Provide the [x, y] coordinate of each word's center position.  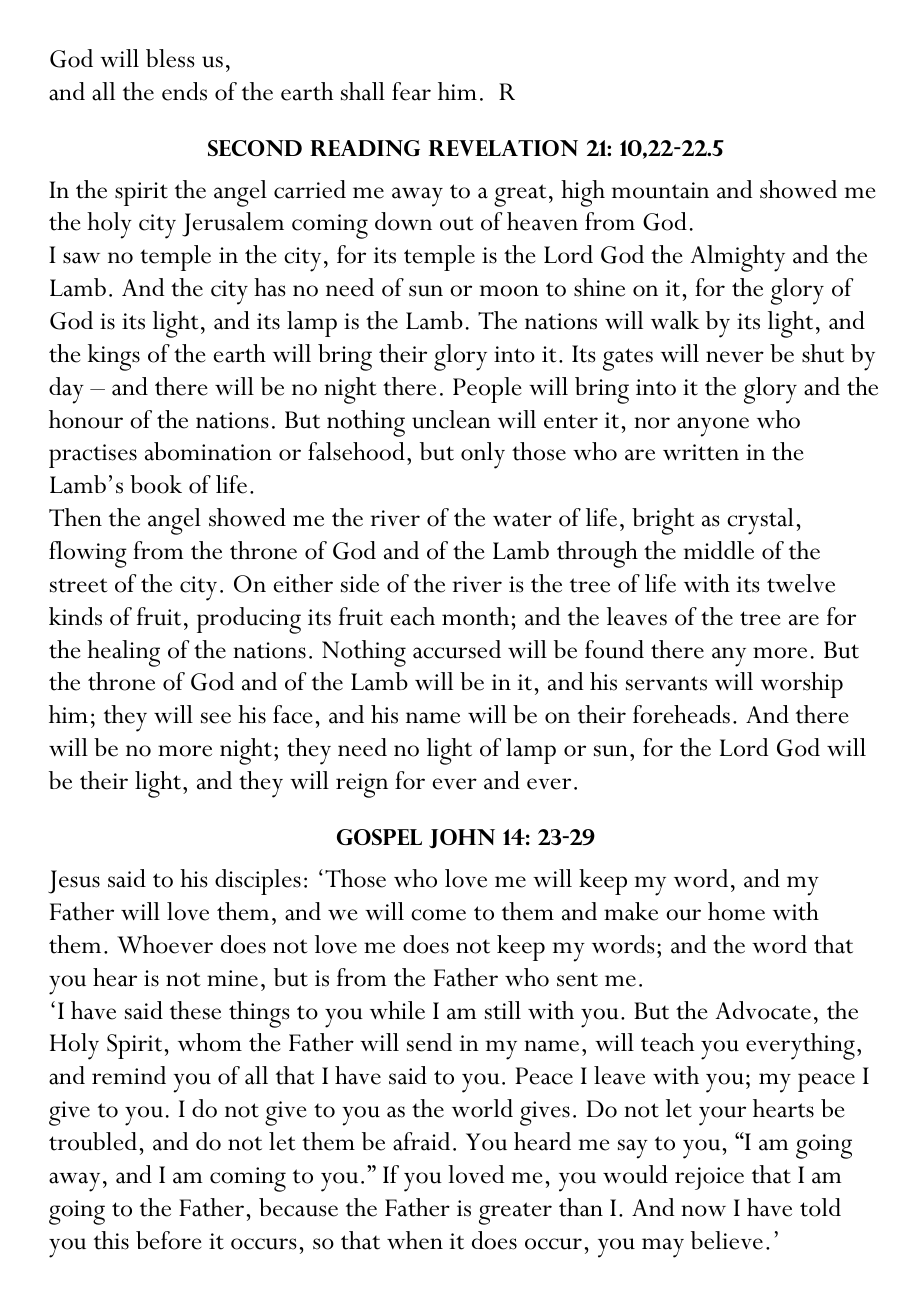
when [415, 1240]
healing [123, 653]
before [168, 1240]
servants [666, 683]
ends [184, 91]
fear [411, 91]
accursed [457, 649]
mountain [660, 190]
